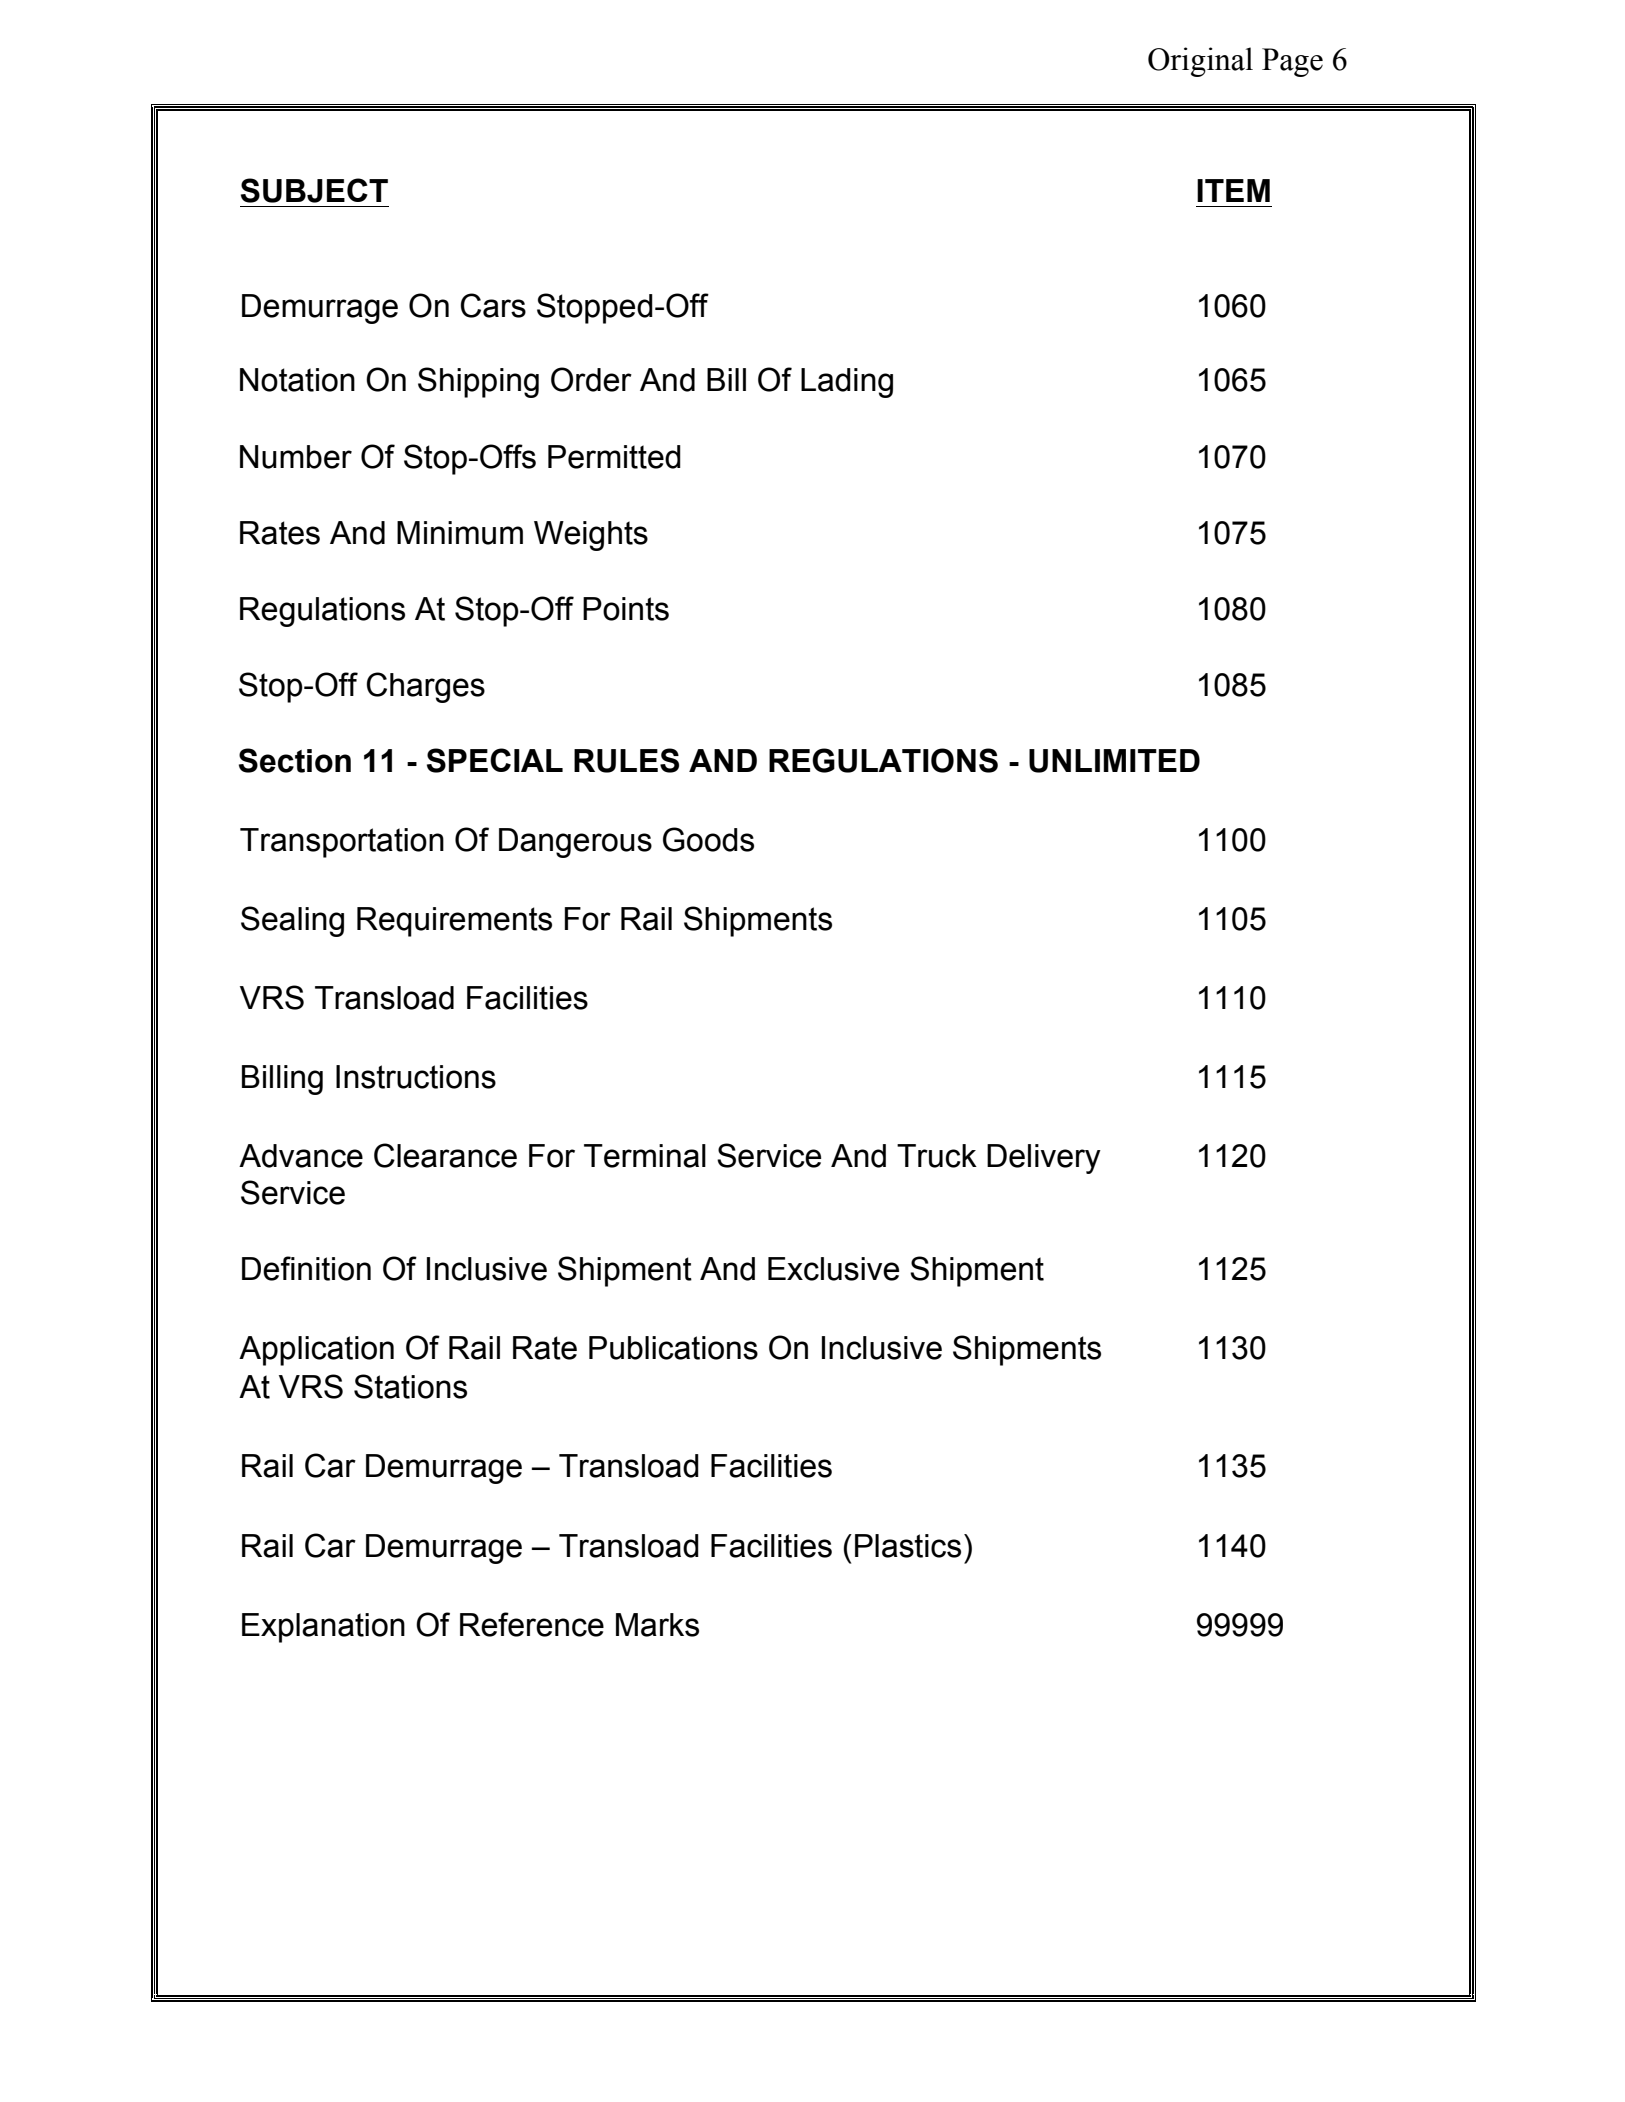 This screenshot has width=1625, height=2102. What do you see at coordinates (1200, 62) in the screenshot?
I see `Original` at bounding box center [1200, 62].
